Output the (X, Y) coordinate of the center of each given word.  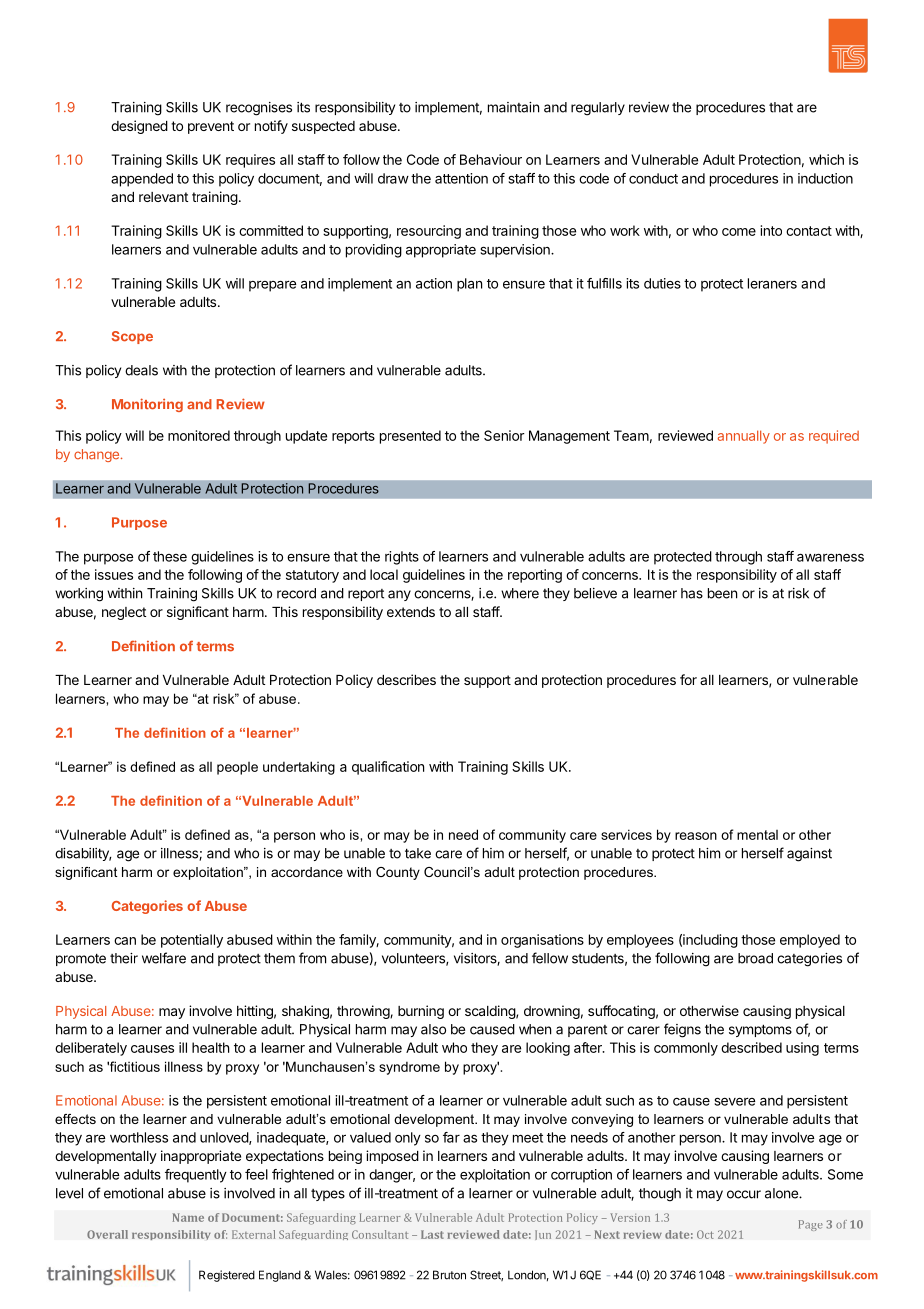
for (688, 679)
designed (139, 127)
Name (188, 1217)
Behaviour (491, 159)
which (826, 159)
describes (406, 679)
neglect (124, 613)
